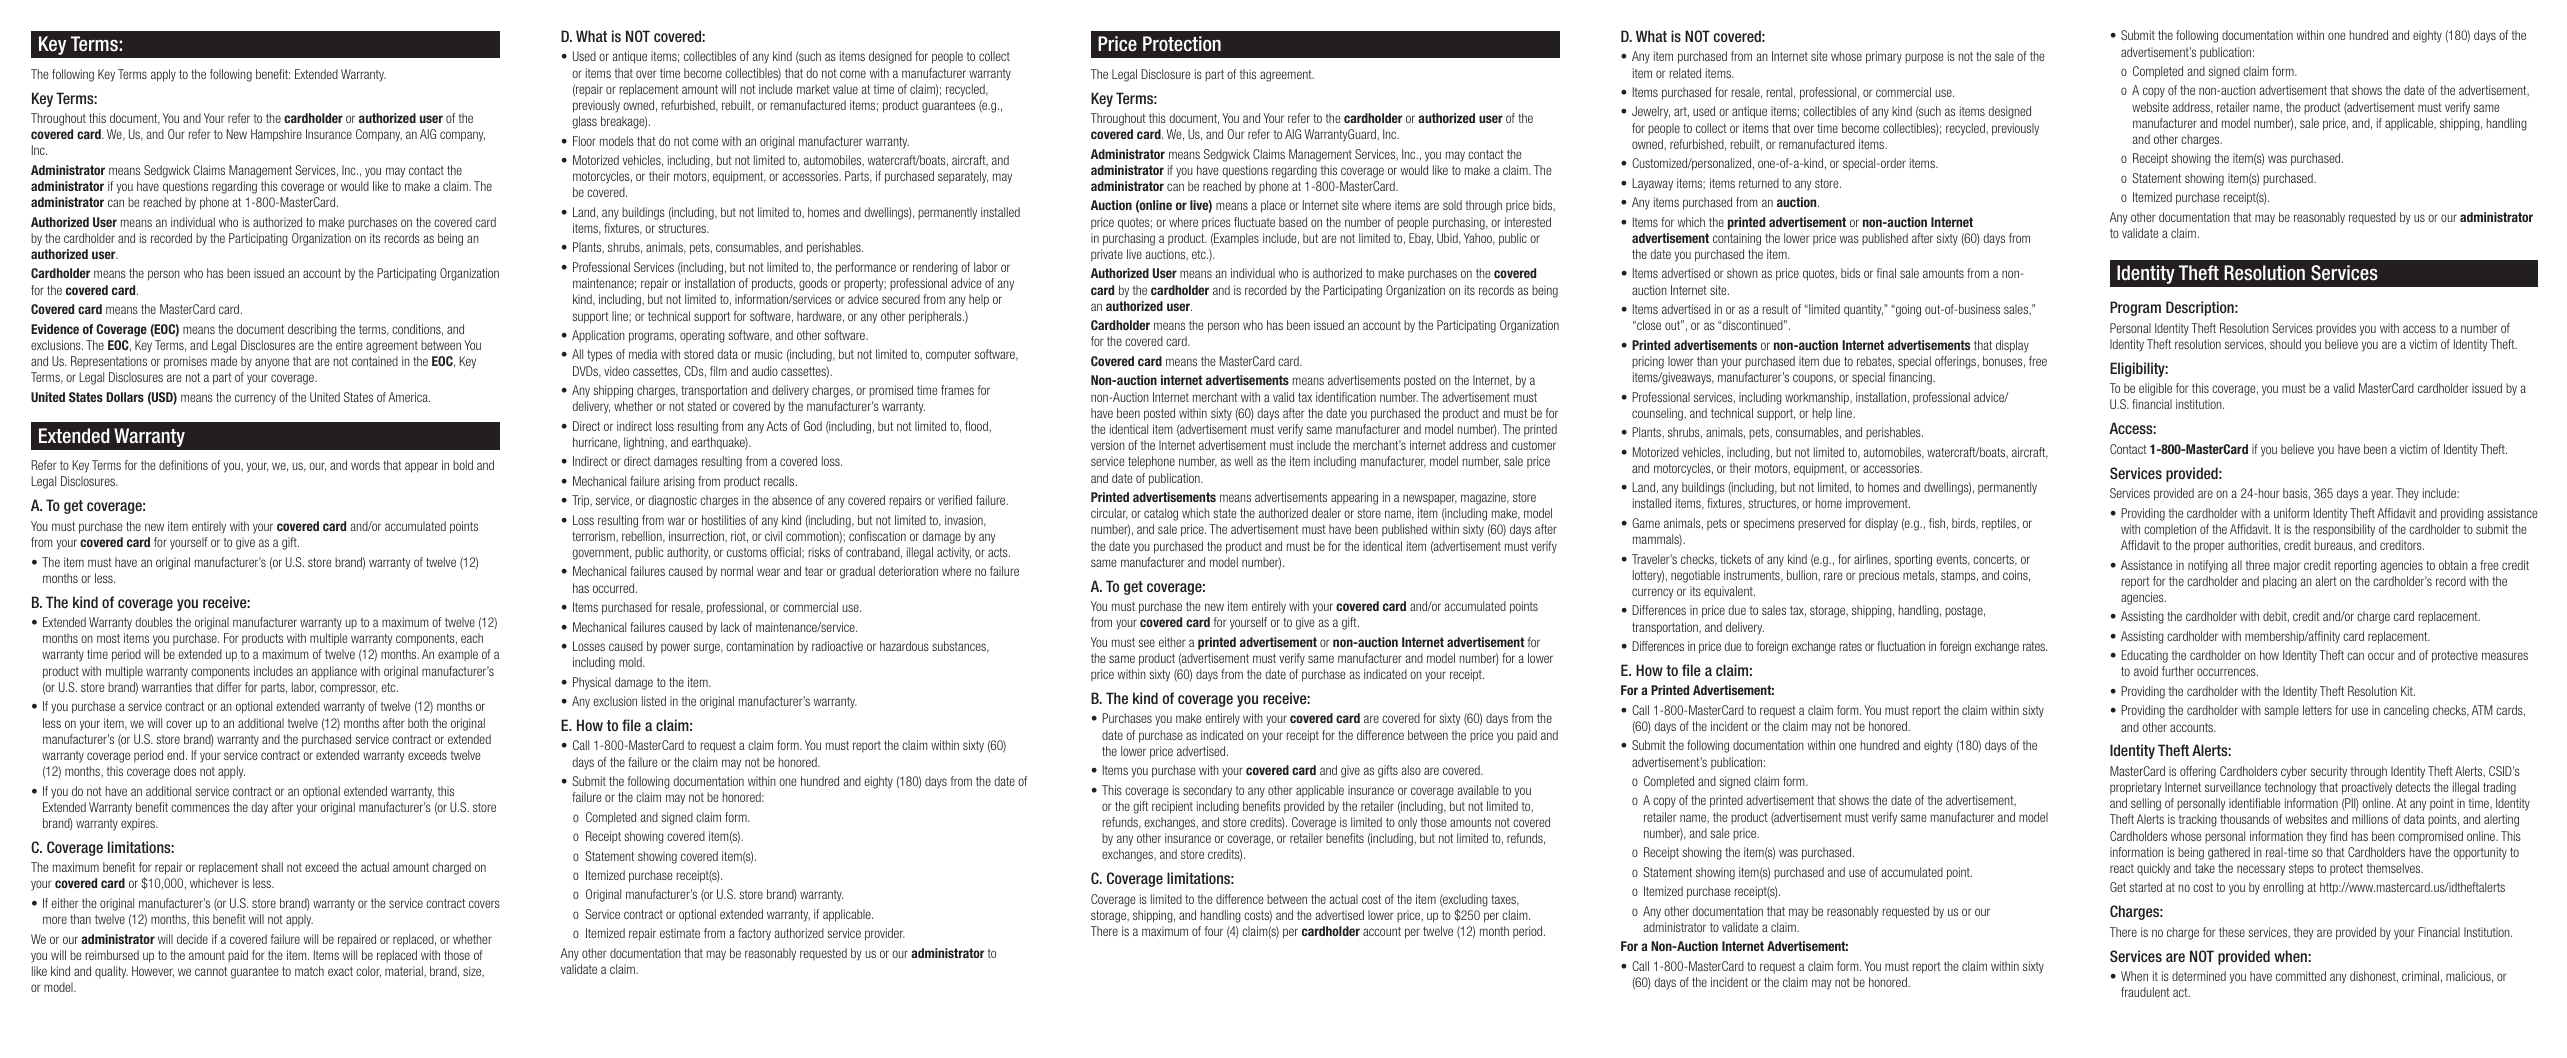 The width and height of the page is (2567, 1058). What do you see at coordinates (1214, 931) in the page?
I see `four` at bounding box center [1214, 931].
